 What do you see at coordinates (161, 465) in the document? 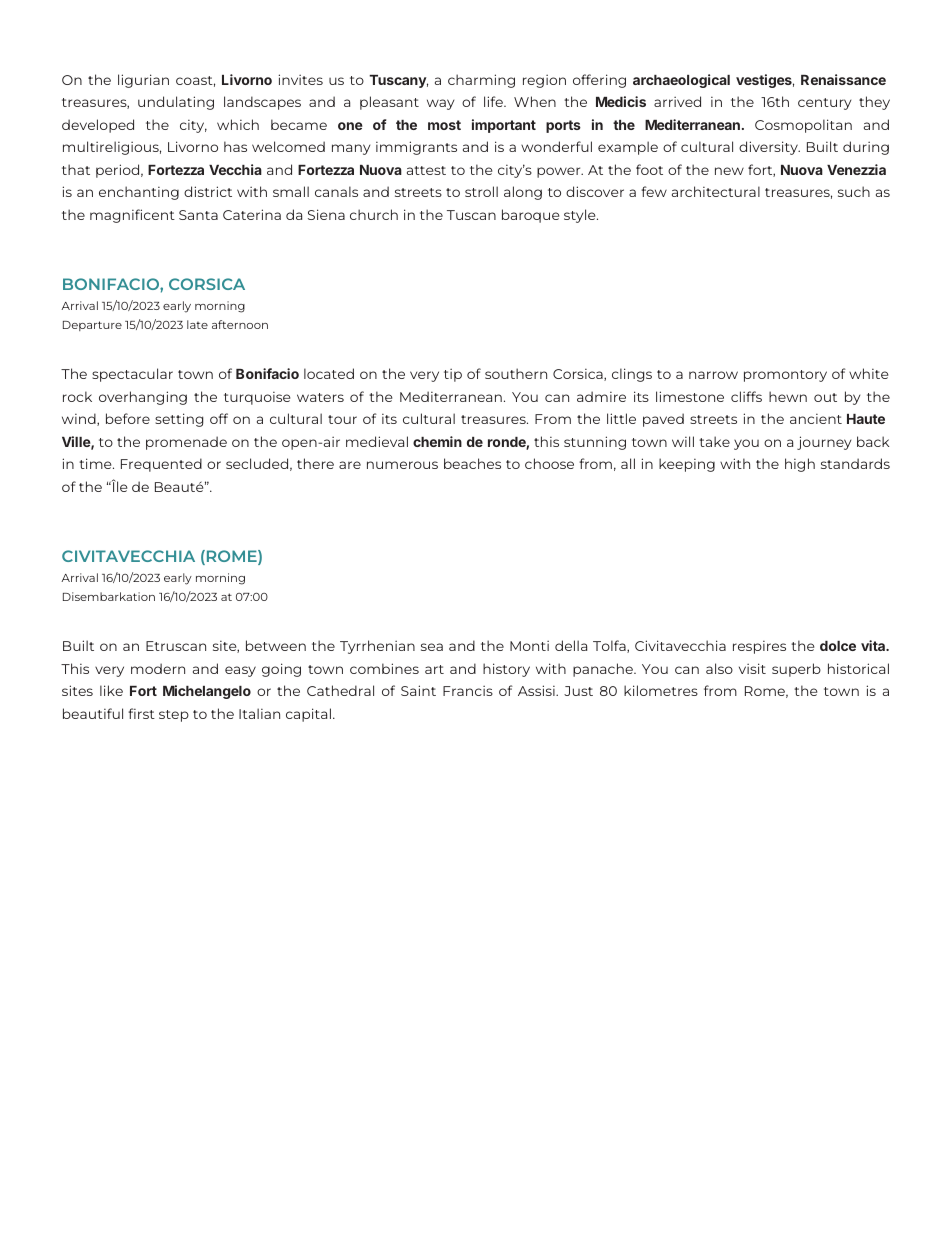
I see `Frequented` at bounding box center [161, 465].
